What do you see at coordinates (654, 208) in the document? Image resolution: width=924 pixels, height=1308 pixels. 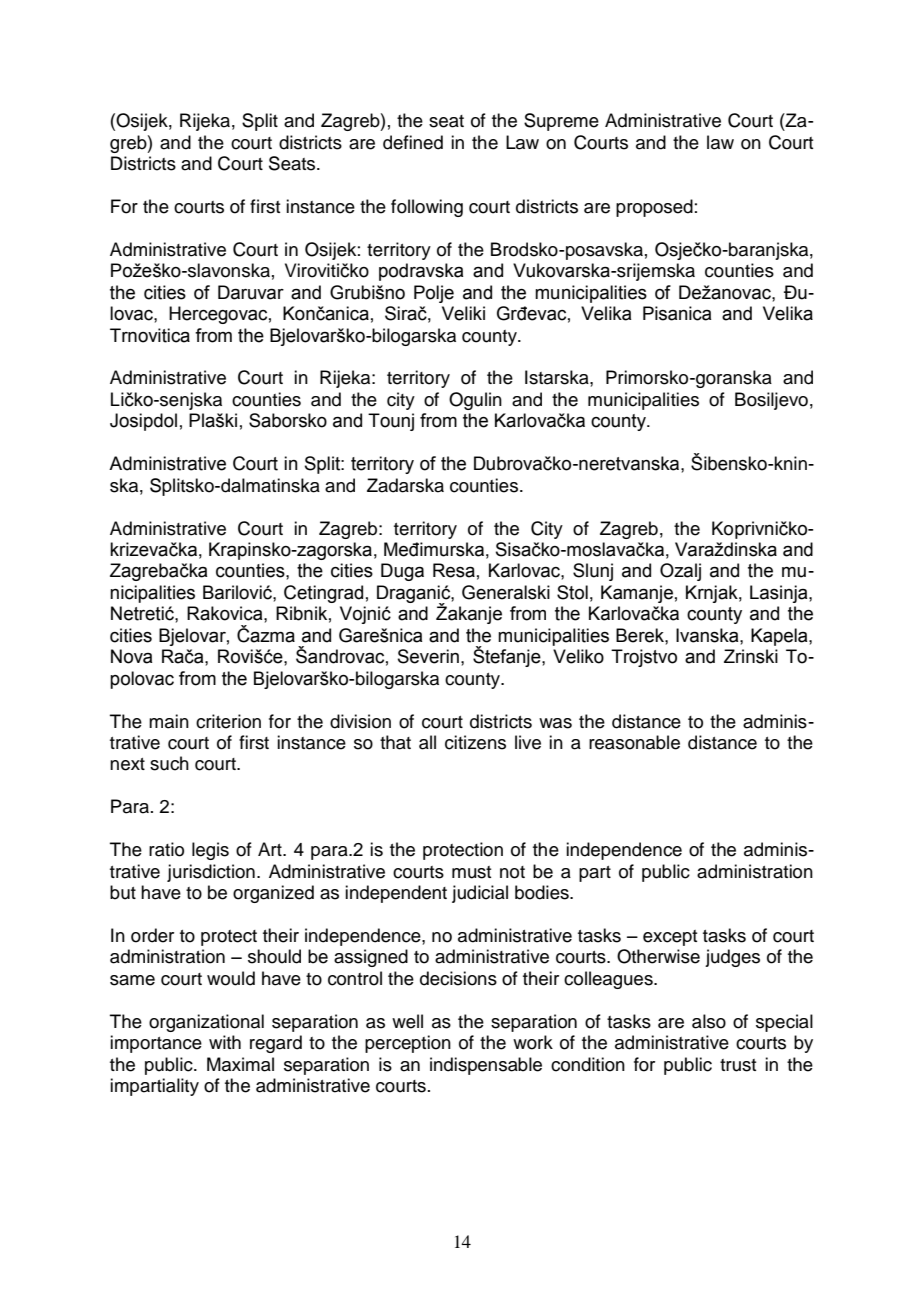 I see `proposed` at bounding box center [654, 208].
